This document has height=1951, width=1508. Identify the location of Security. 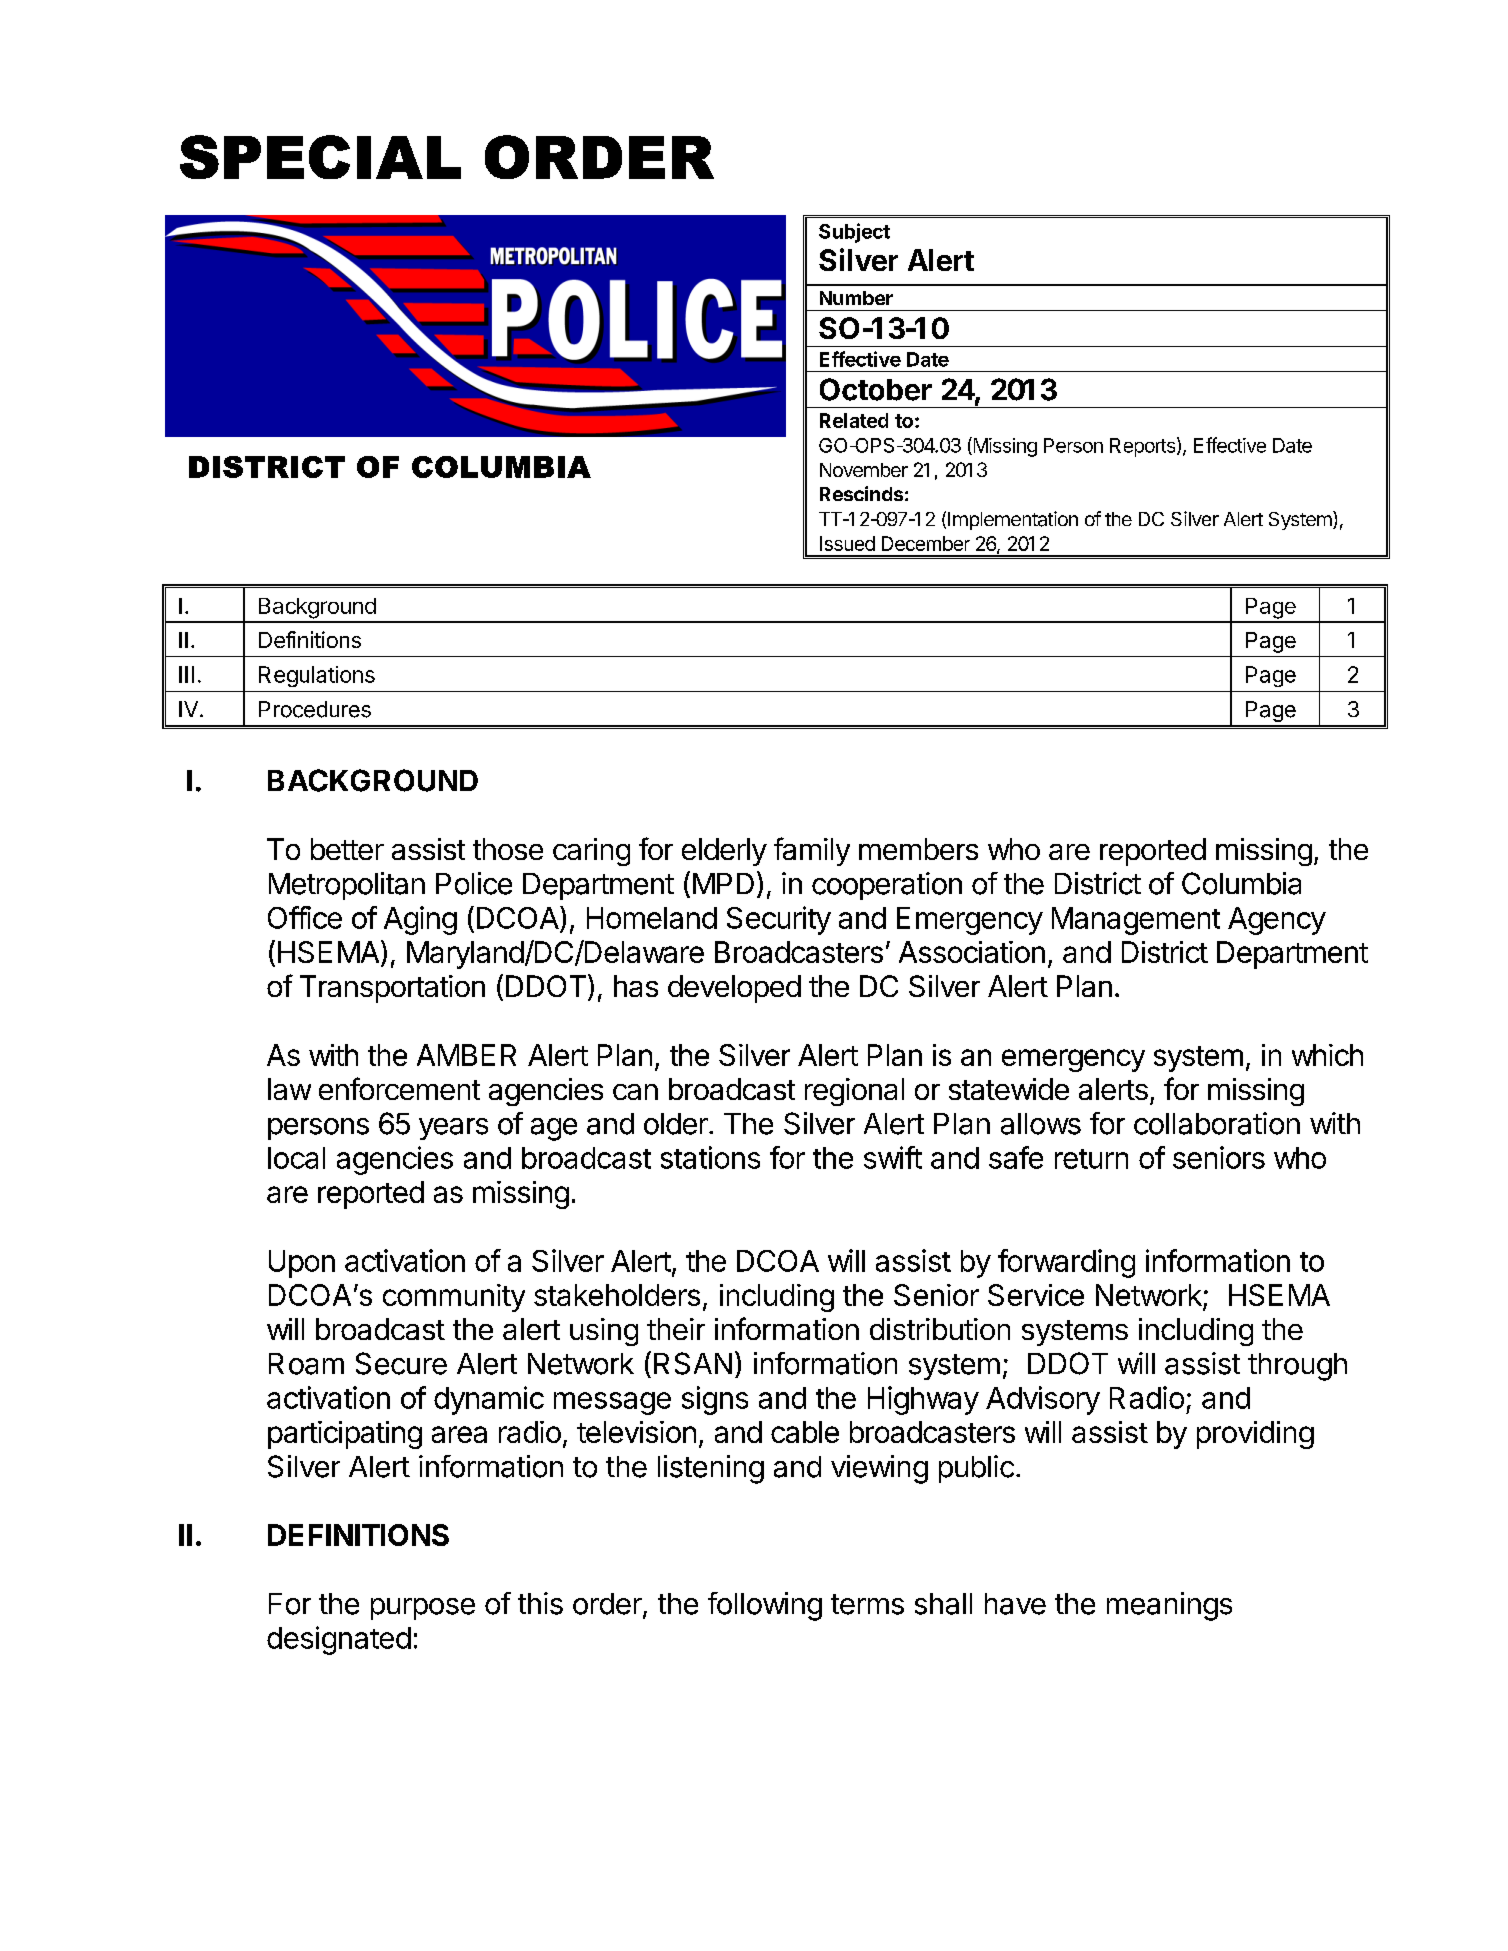
(779, 920).
